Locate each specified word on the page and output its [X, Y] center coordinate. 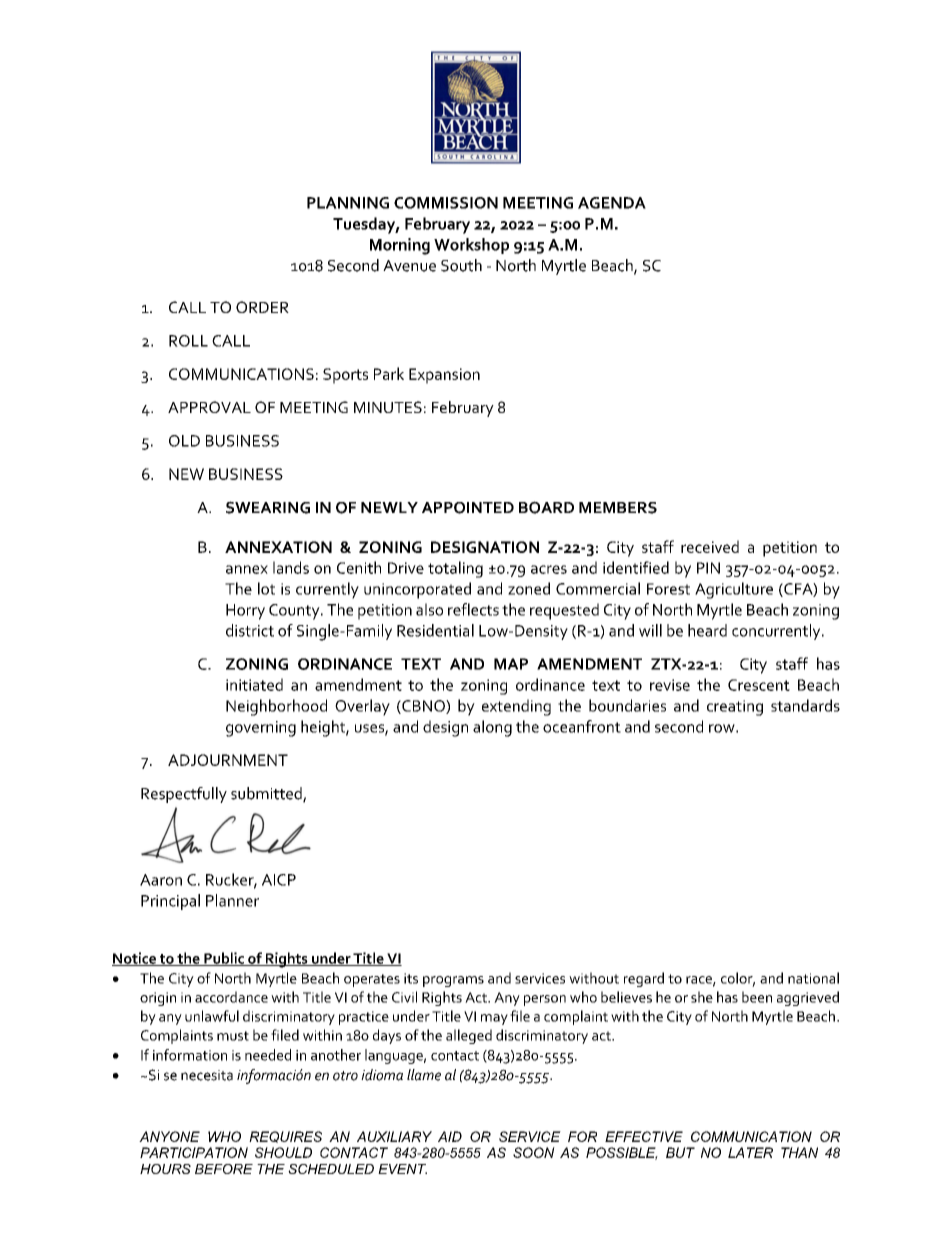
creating [735, 708]
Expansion [444, 376]
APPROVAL [209, 407]
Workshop [471, 246]
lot [266, 588]
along [492, 728]
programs [453, 981]
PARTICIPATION [194, 1152]
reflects [473, 609]
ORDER [262, 307]
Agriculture [734, 590]
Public [224, 959]
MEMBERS [618, 508]
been [757, 997]
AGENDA [612, 203]
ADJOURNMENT [228, 760]
